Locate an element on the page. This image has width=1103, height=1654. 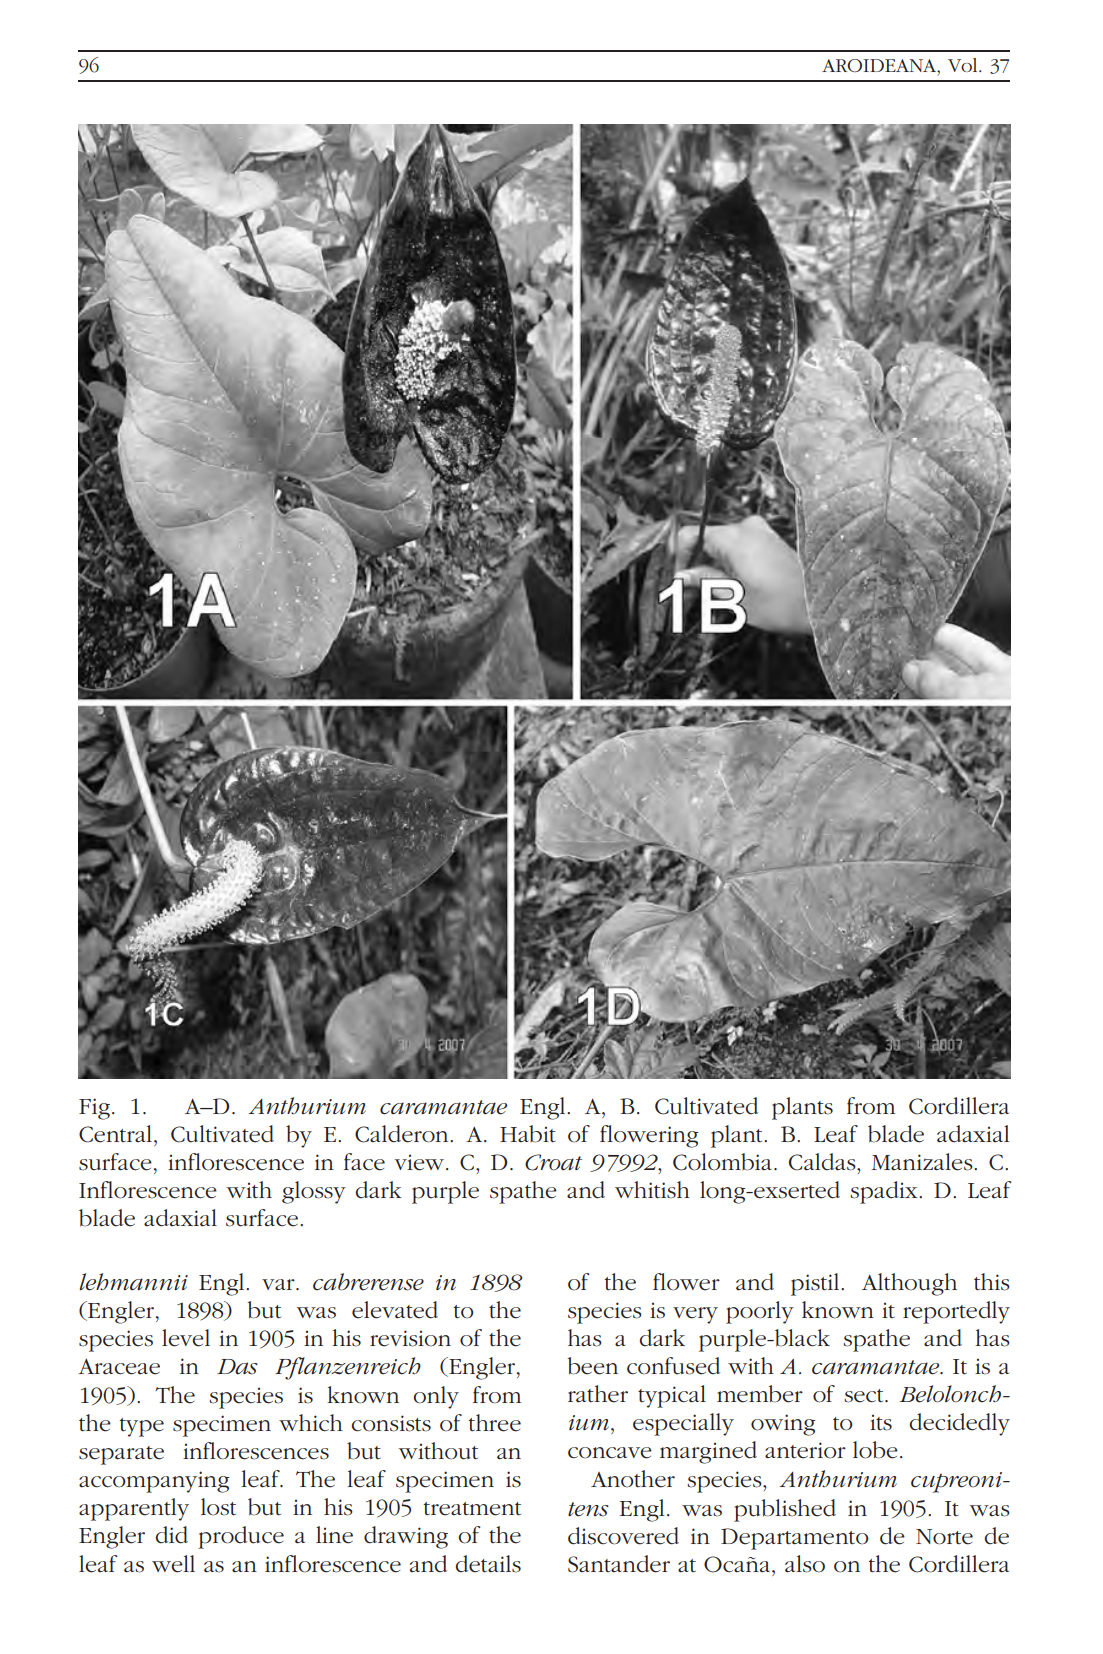
spadix is located at coordinates (885, 1192).
